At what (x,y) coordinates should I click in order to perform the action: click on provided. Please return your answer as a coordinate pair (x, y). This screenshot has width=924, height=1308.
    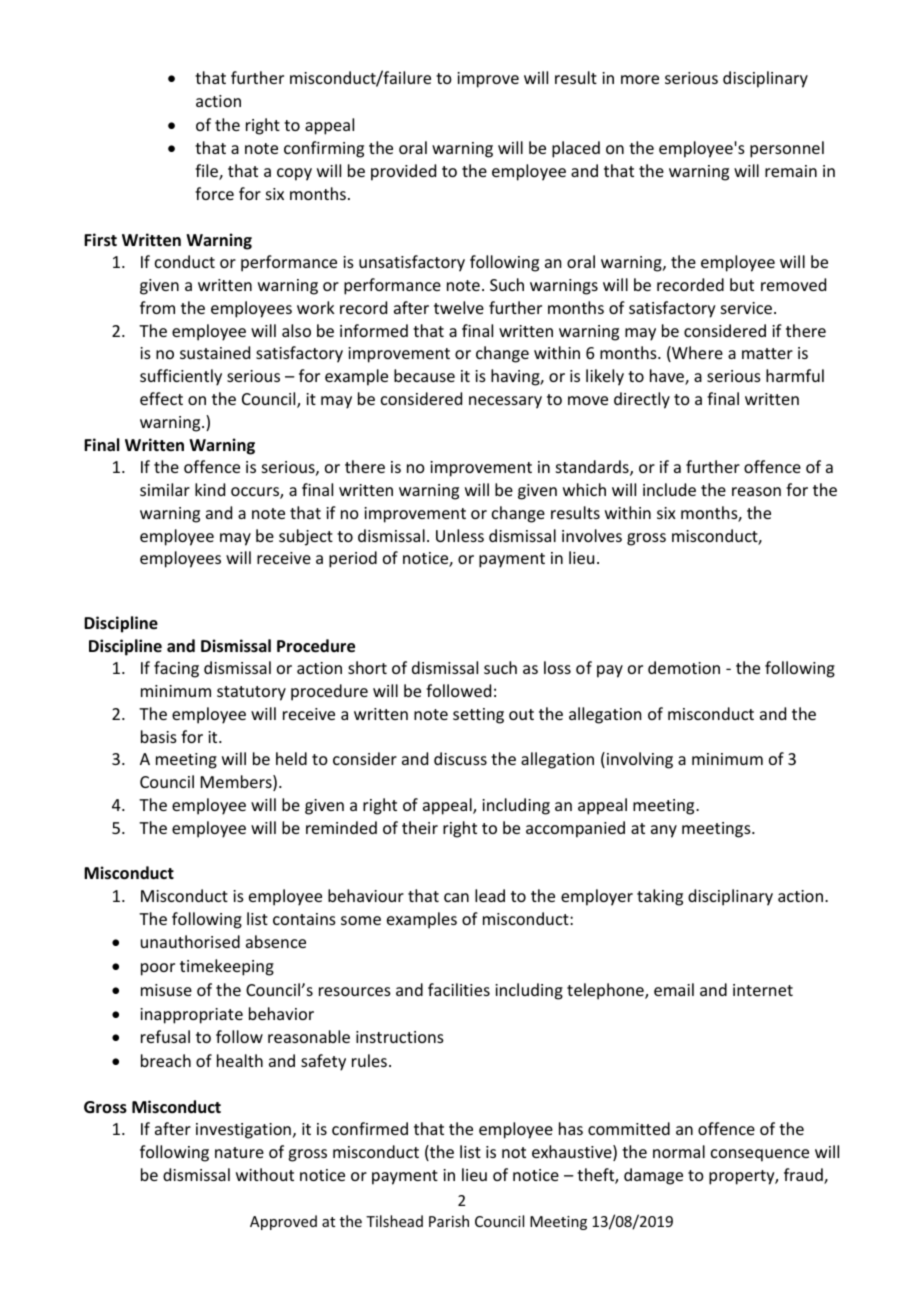
    Looking at the image, I should click on (403, 172).
